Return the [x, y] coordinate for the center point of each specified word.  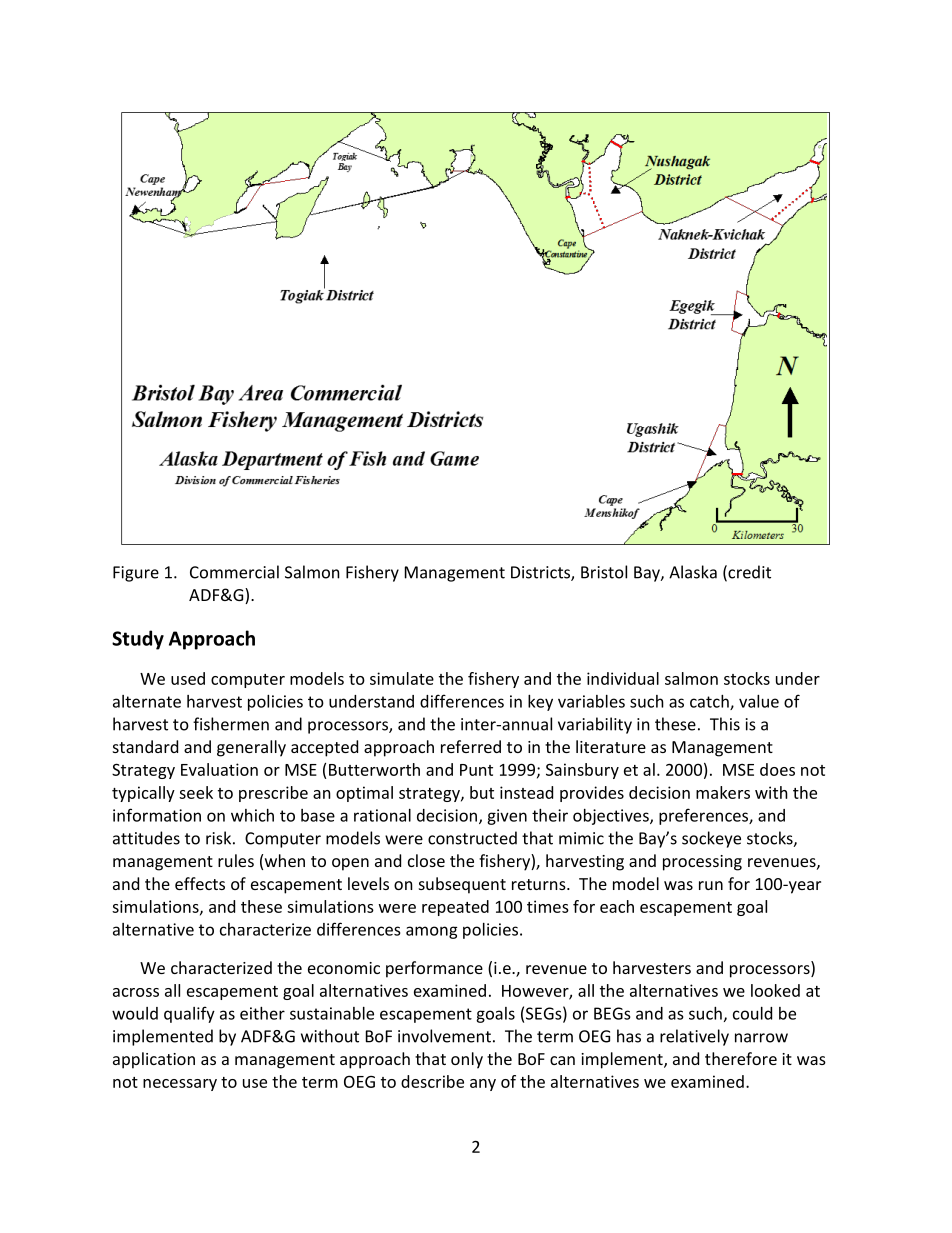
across [136, 992]
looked [775, 990]
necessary [180, 1085]
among [432, 932]
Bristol [604, 572]
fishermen [231, 724]
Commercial [234, 572]
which [252, 815]
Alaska [693, 572]
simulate [402, 678]
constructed [472, 838]
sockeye [711, 839]
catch [710, 702]
